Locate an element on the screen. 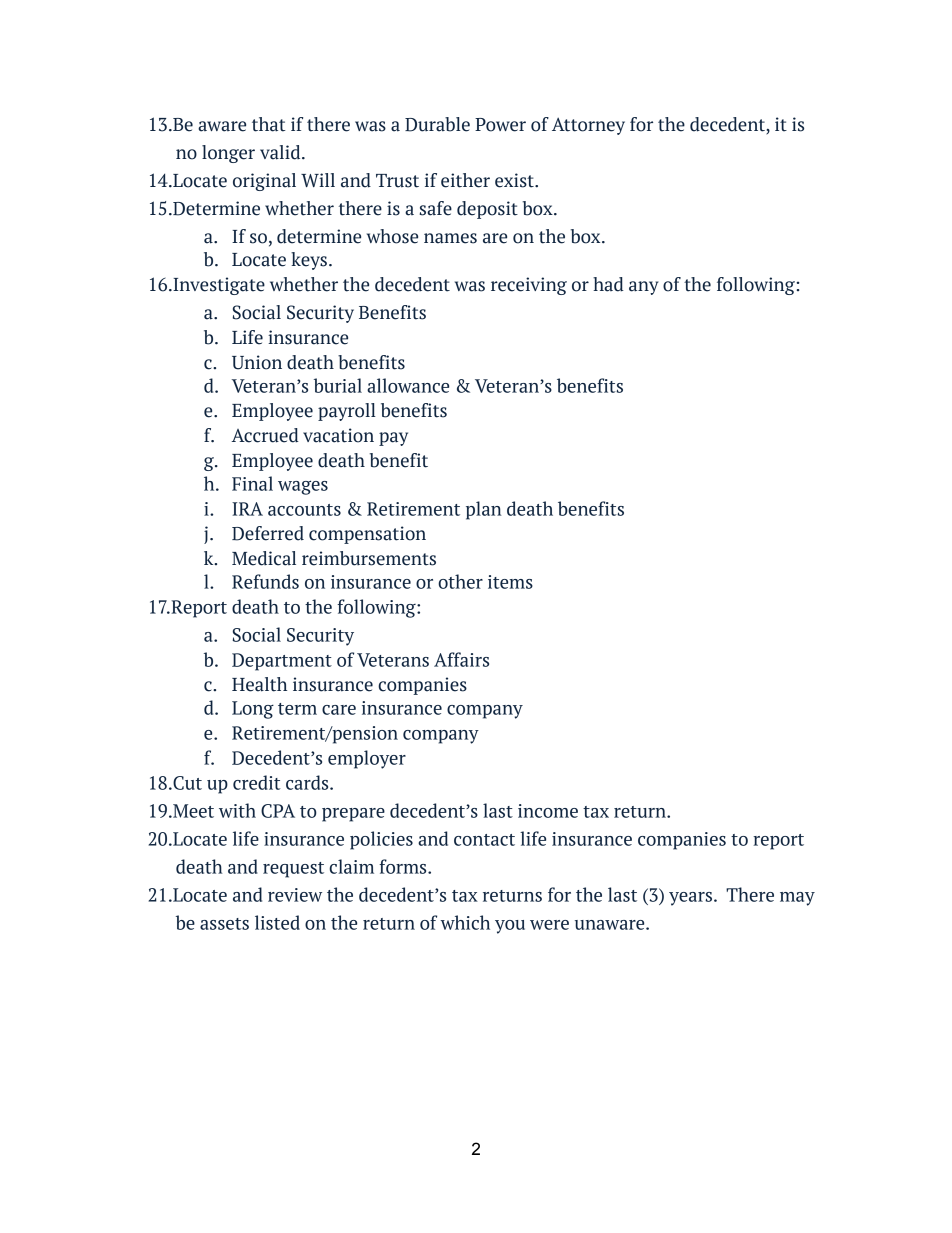 The height and width of the screenshot is (1233, 952). accounts is located at coordinates (304, 510).
